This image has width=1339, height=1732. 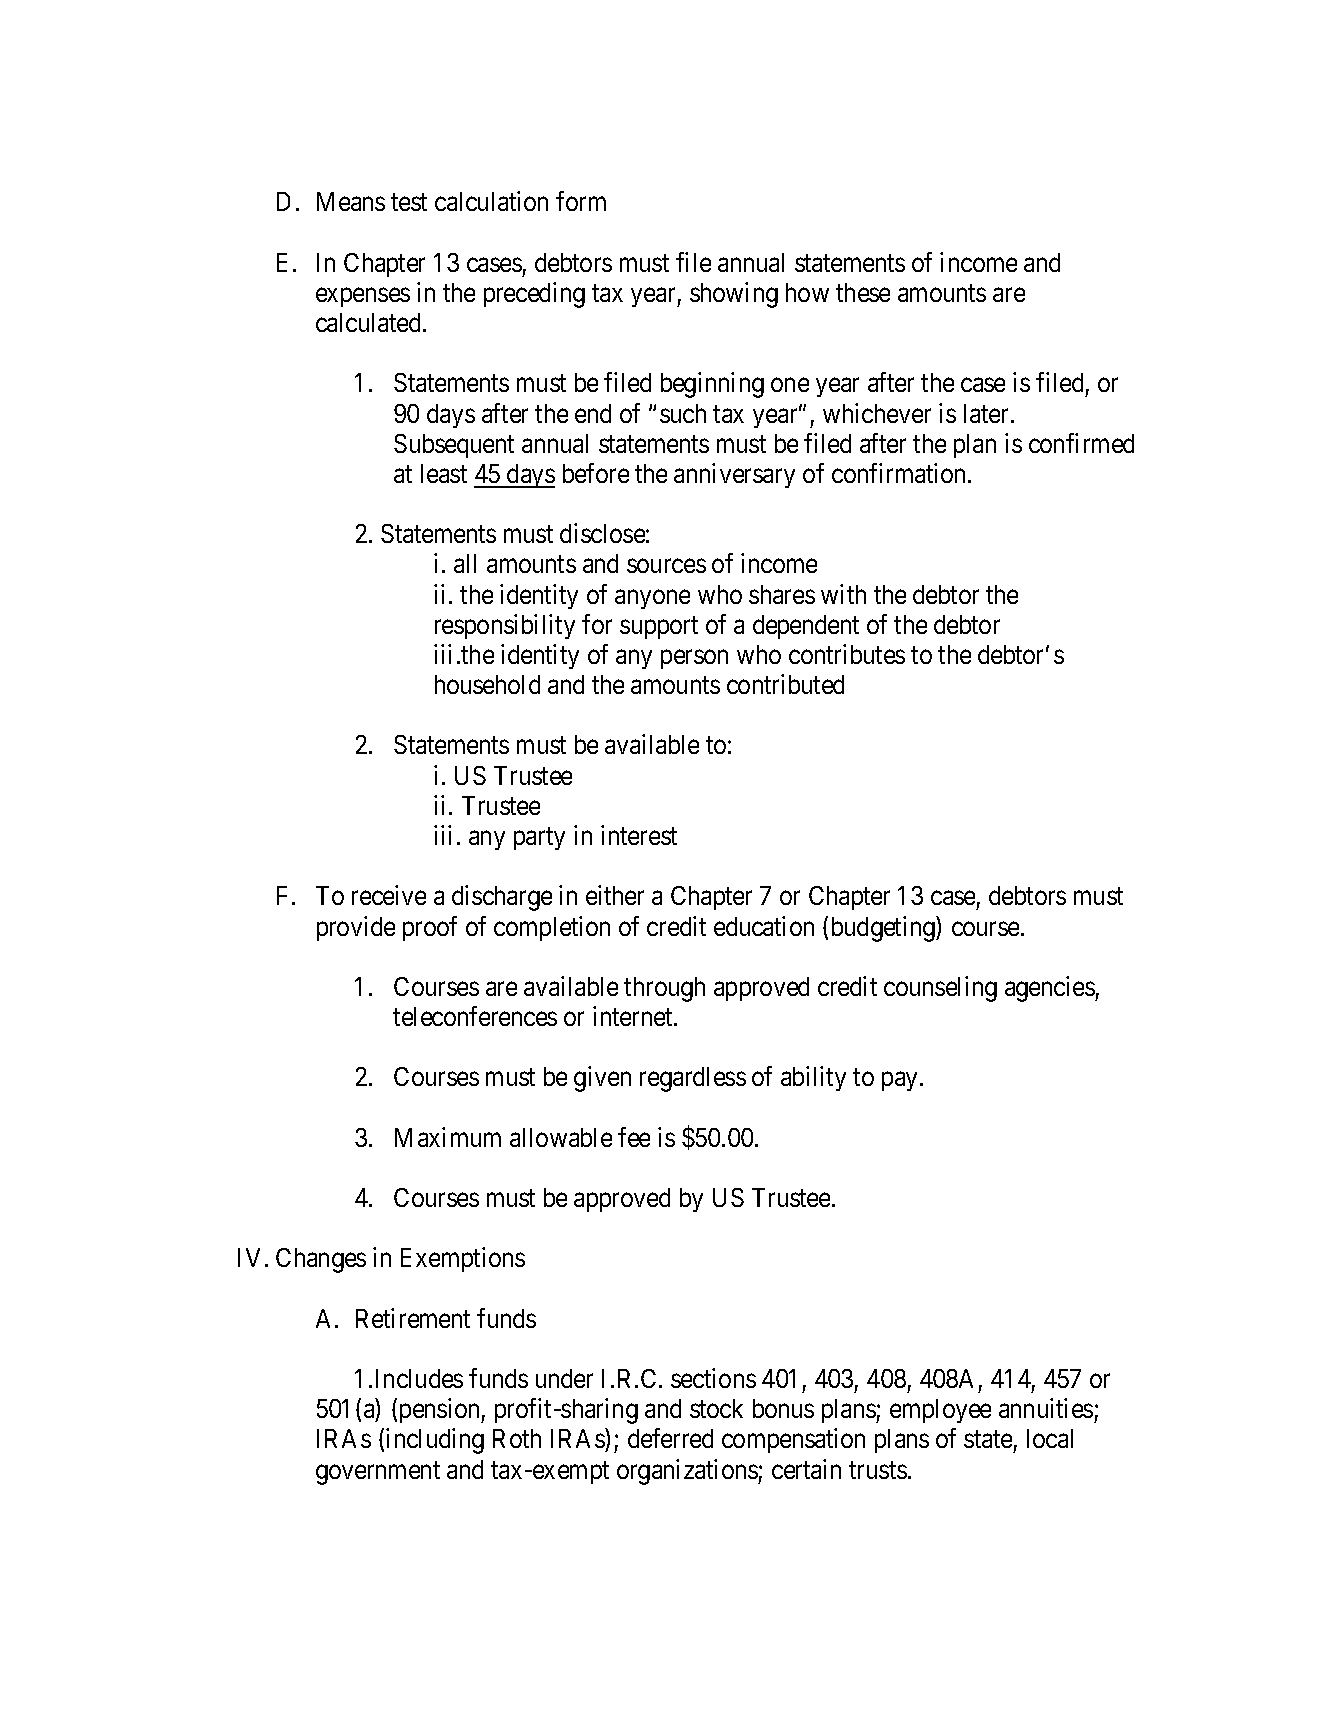 What do you see at coordinates (664, 989) in the image?
I see `through` at bounding box center [664, 989].
